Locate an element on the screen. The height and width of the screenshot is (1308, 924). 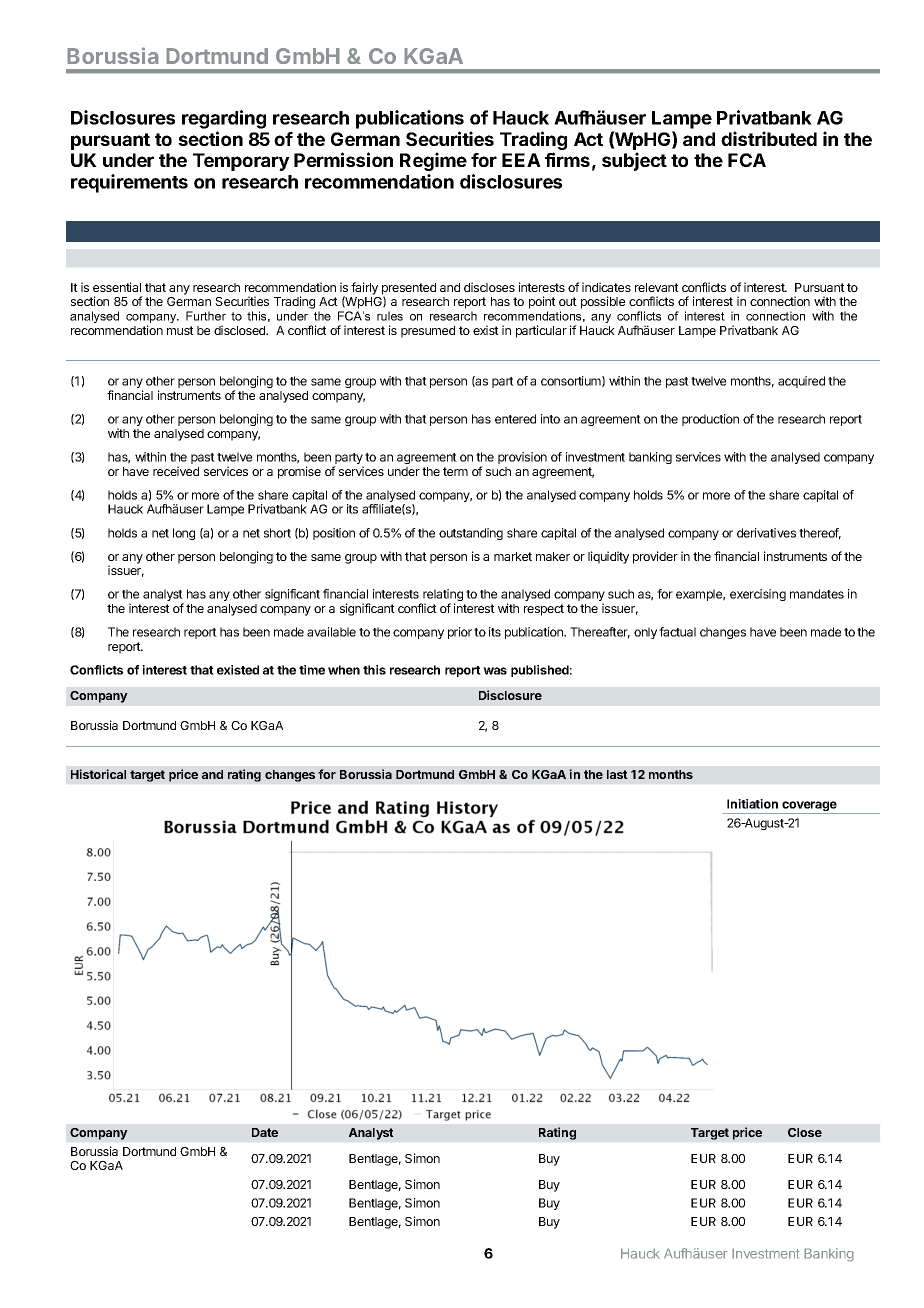
regarding is located at coordinates (224, 119).
